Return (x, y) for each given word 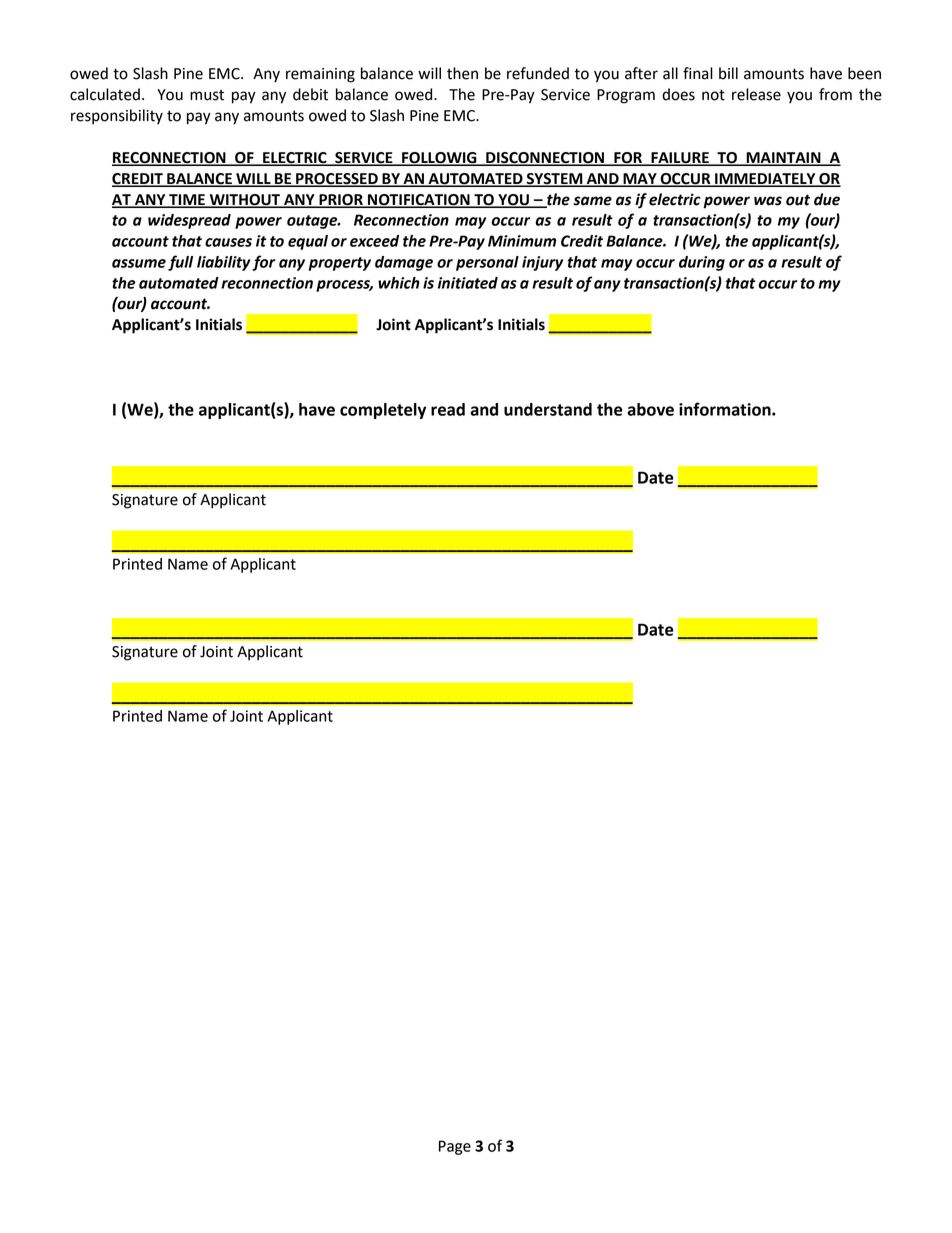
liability (224, 263)
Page (455, 1147)
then (462, 73)
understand (548, 409)
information (726, 409)
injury (542, 263)
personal (487, 263)
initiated (468, 283)
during (702, 263)
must (207, 95)
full (180, 263)
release (756, 94)
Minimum (522, 241)
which (399, 283)
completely (383, 411)
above (650, 409)
